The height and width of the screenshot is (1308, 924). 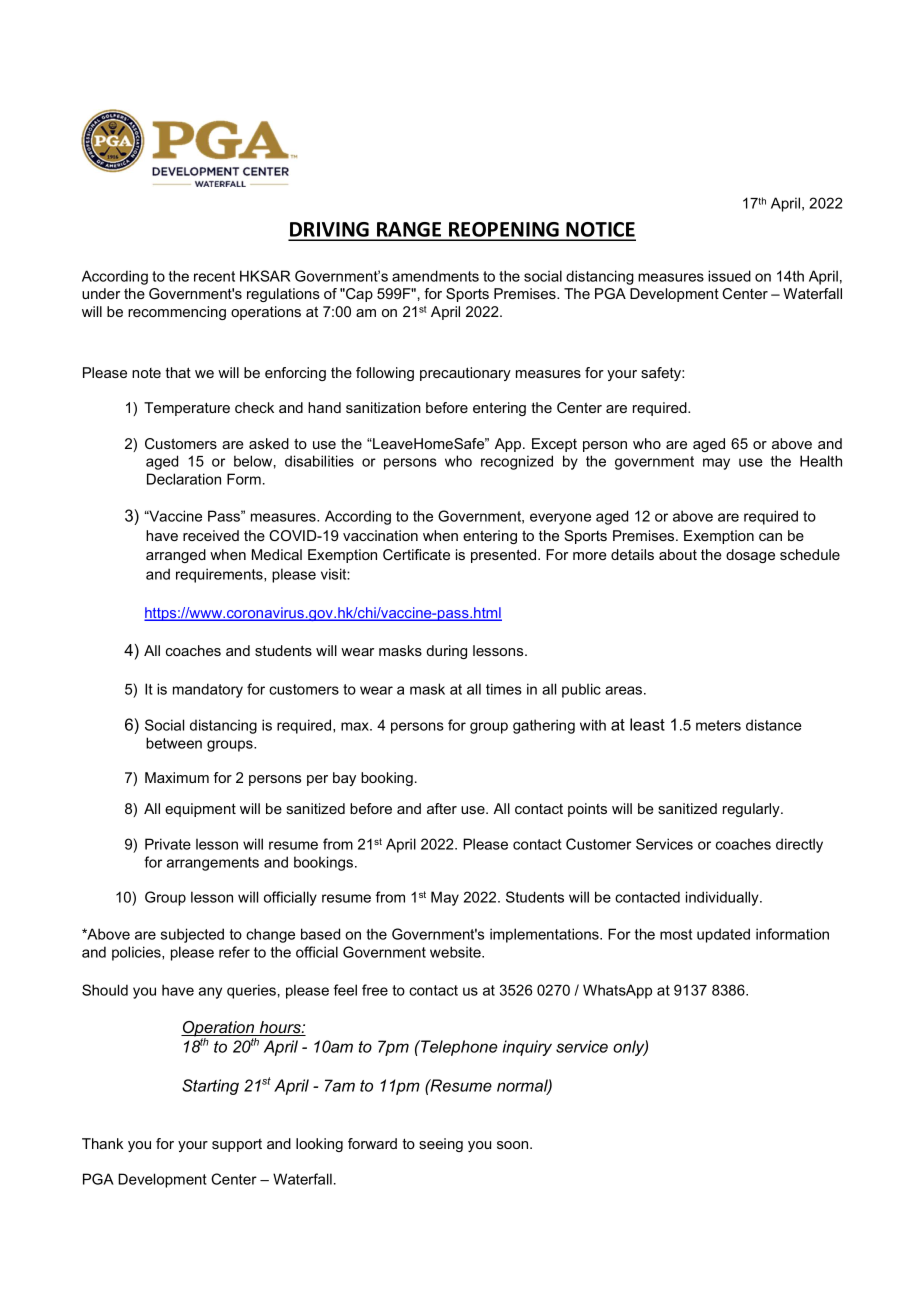 What do you see at coordinates (416, 554) in the screenshot?
I see `Certificate` at bounding box center [416, 554].
